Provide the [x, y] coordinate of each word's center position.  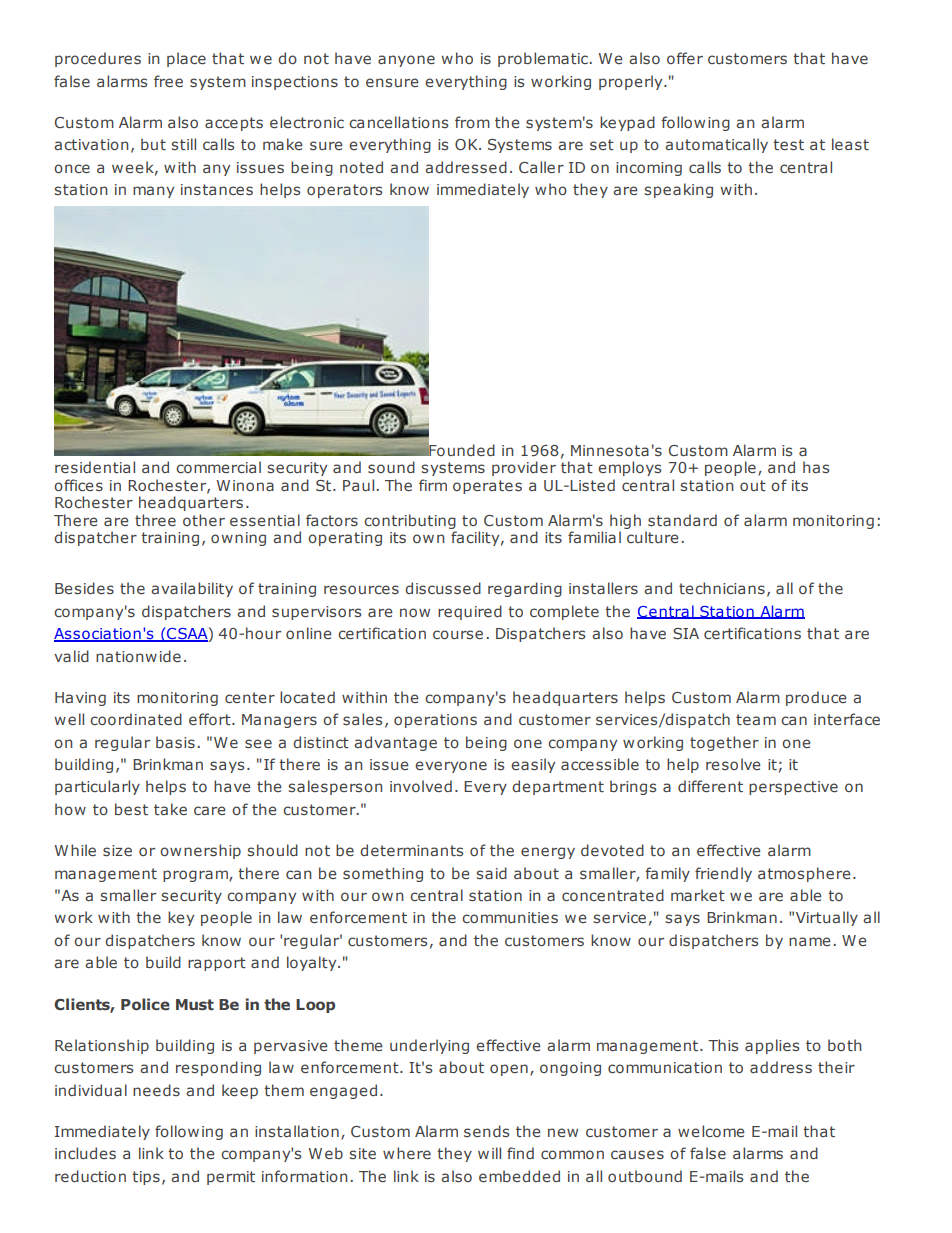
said [491, 873]
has [816, 467]
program [196, 876]
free [168, 81]
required [470, 612]
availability [192, 589]
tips [146, 1178]
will [489, 1153]
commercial [218, 467]
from [472, 122]
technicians [722, 588]
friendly [723, 874]
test [788, 144]
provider [524, 468]
